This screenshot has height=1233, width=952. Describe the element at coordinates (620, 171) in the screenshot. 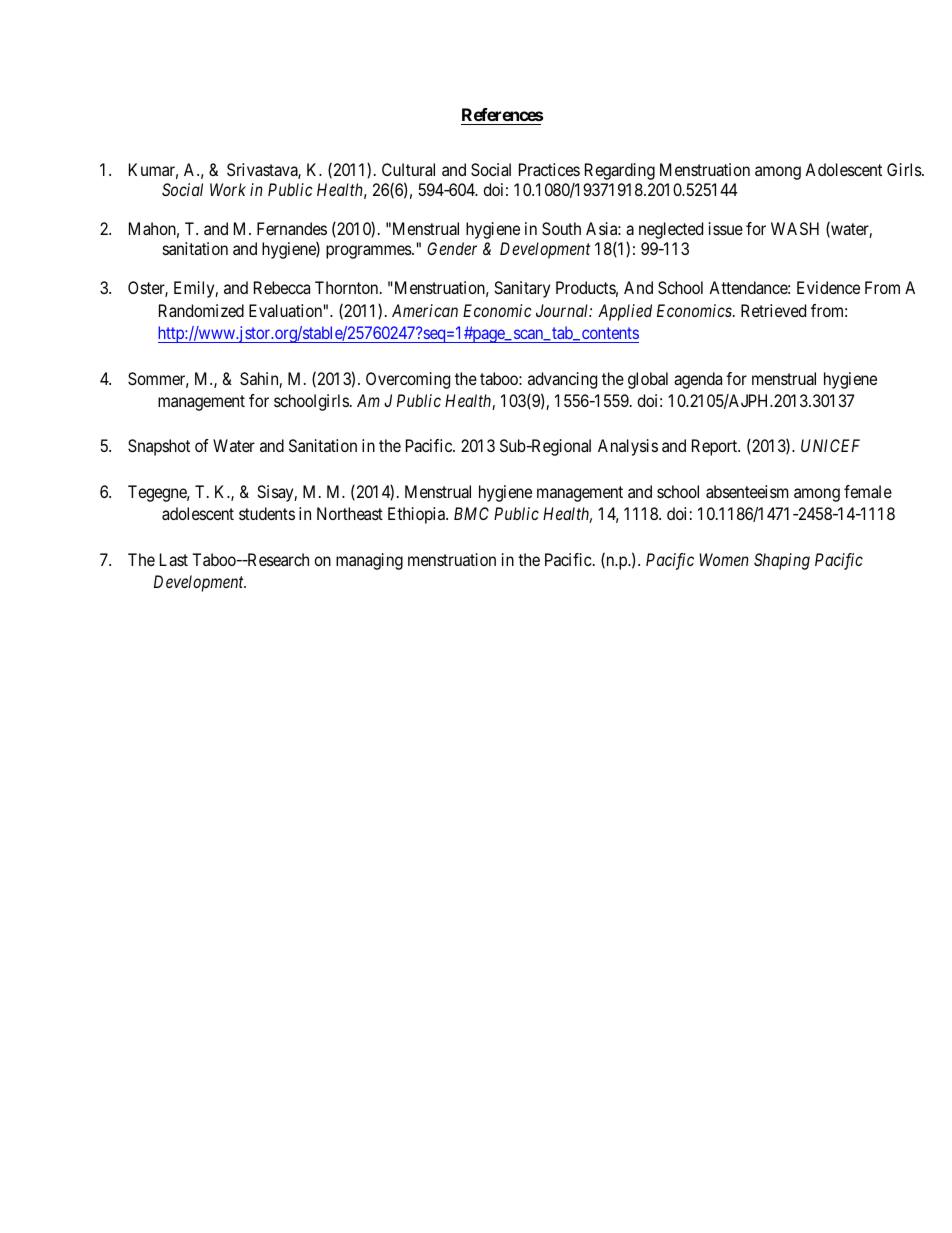

I see `Regarding` at that location.
